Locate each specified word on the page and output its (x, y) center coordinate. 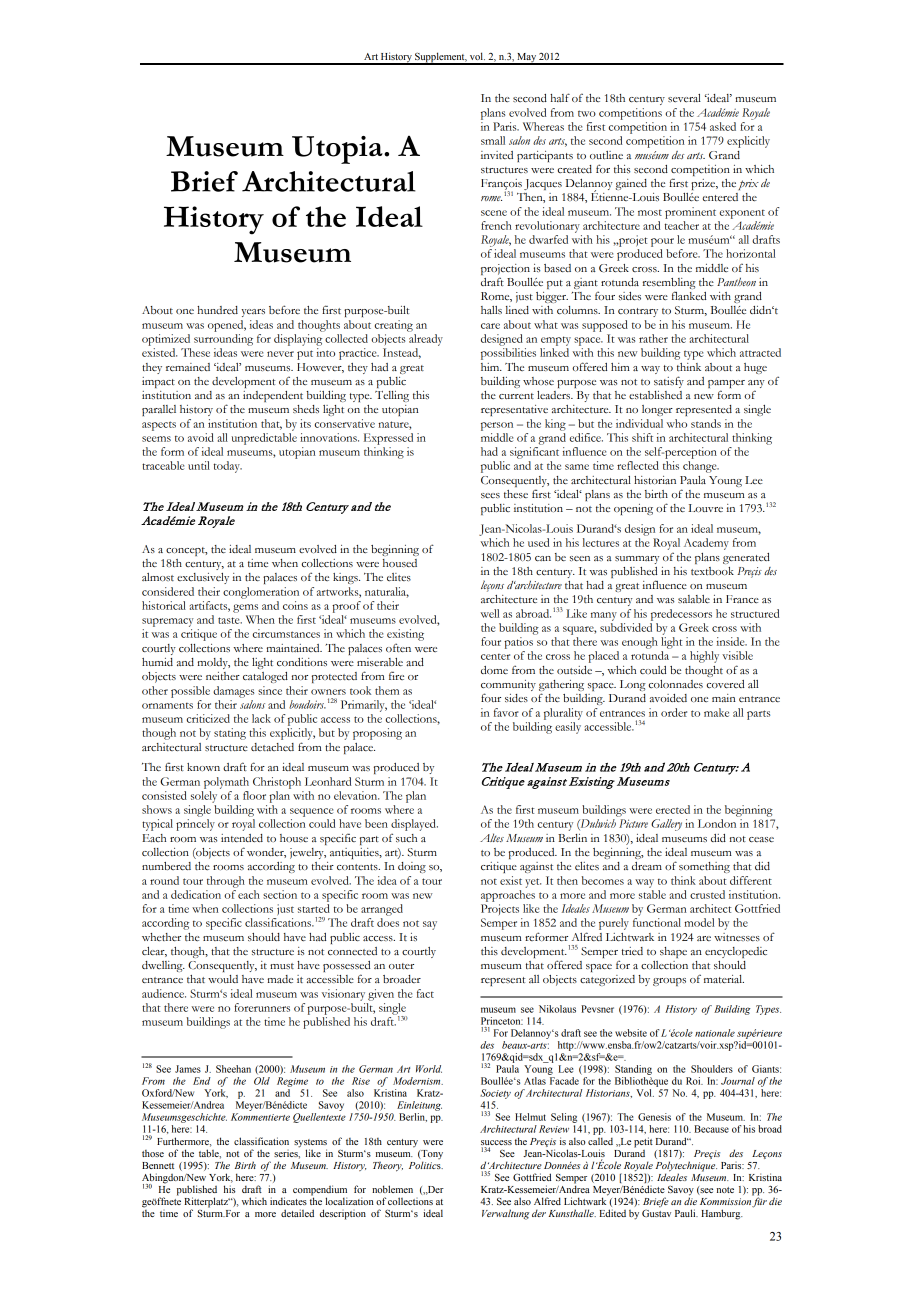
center (495, 657)
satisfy (669, 382)
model (699, 922)
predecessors (681, 615)
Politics (426, 1165)
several (684, 98)
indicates (288, 1201)
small (493, 140)
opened (227, 326)
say (430, 925)
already (426, 340)
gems (245, 608)
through (226, 882)
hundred (217, 310)
